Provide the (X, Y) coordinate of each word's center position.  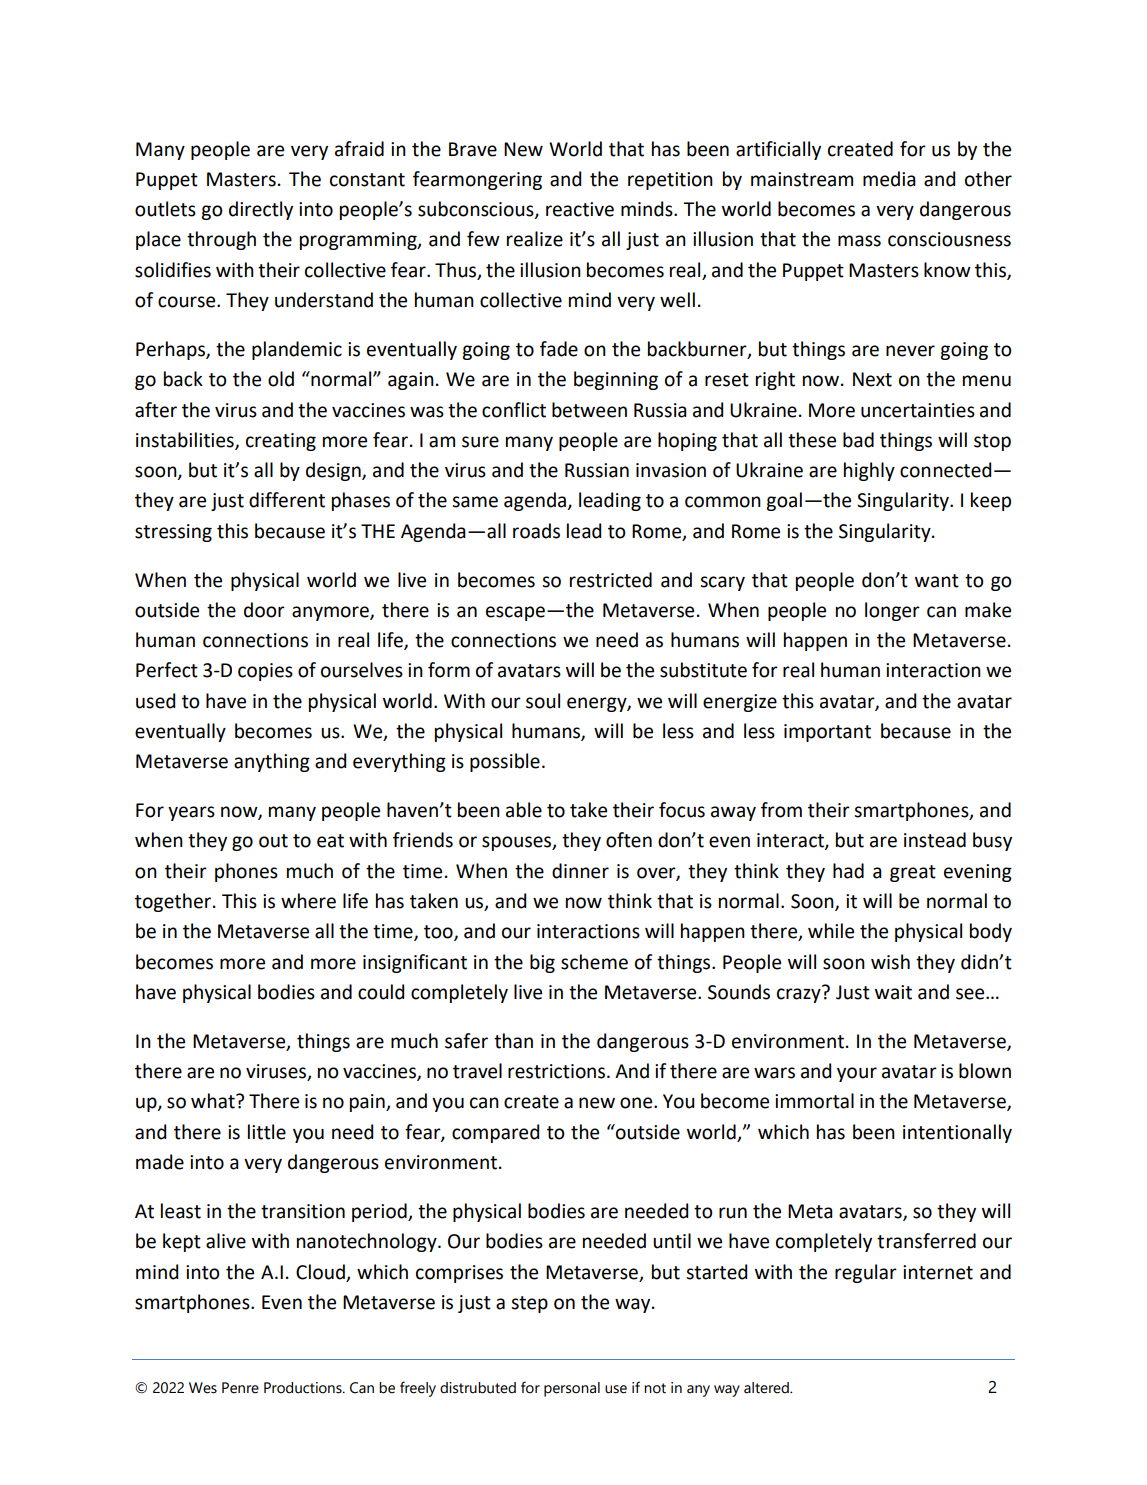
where (308, 901)
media (889, 179)
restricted (611, 580)
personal (572, 1389)
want (937, 581)
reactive (580, 209)
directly (261, 210)
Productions (304, 1388)
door (264, 610)
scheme (594, 962)
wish (890, 962)
